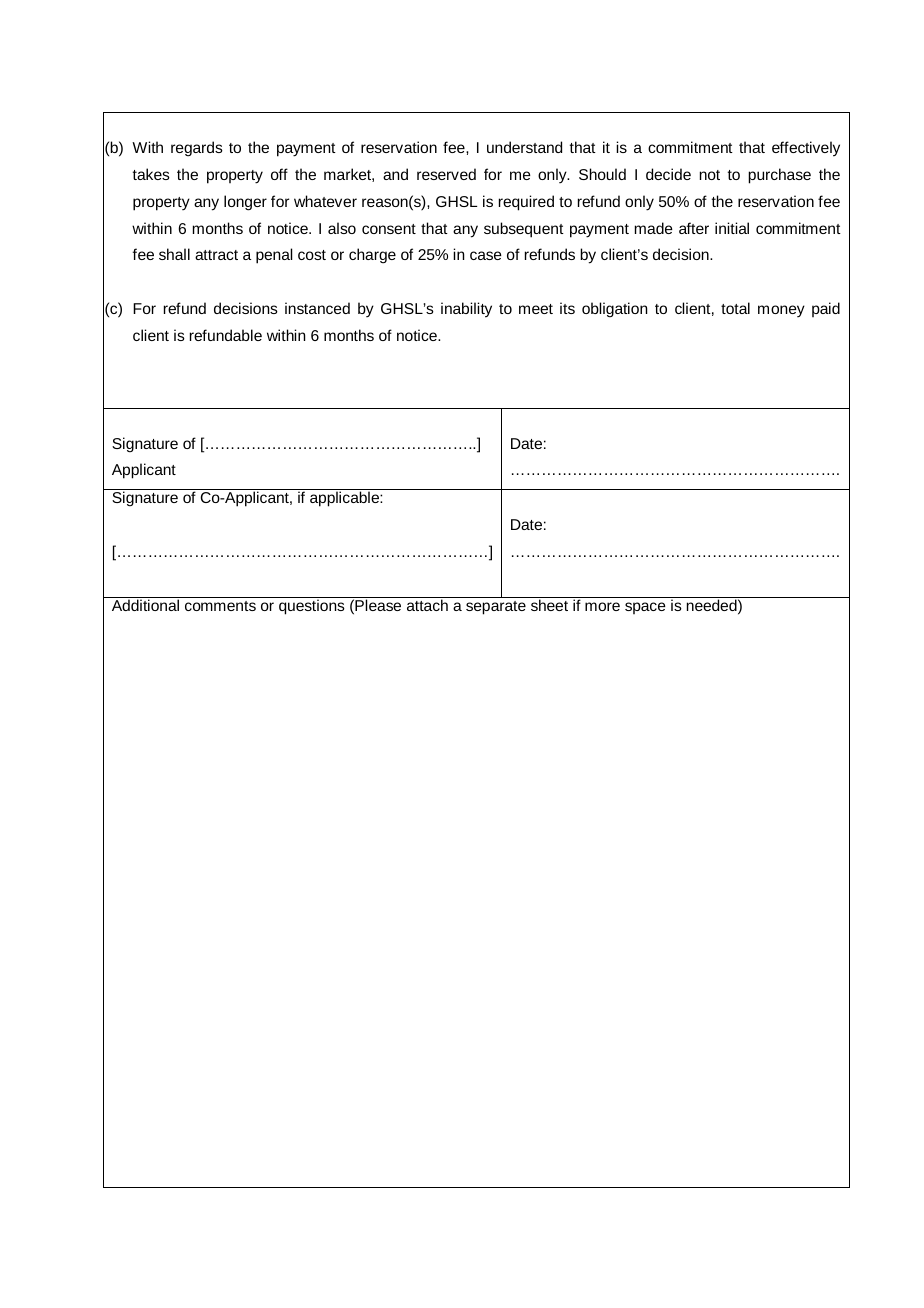 Image resolution: width=924 pixels, height=1308 pixels. What do you see at coordinates (220, 606) in the document?
I see `comments` at bounding box center [220, 606].
